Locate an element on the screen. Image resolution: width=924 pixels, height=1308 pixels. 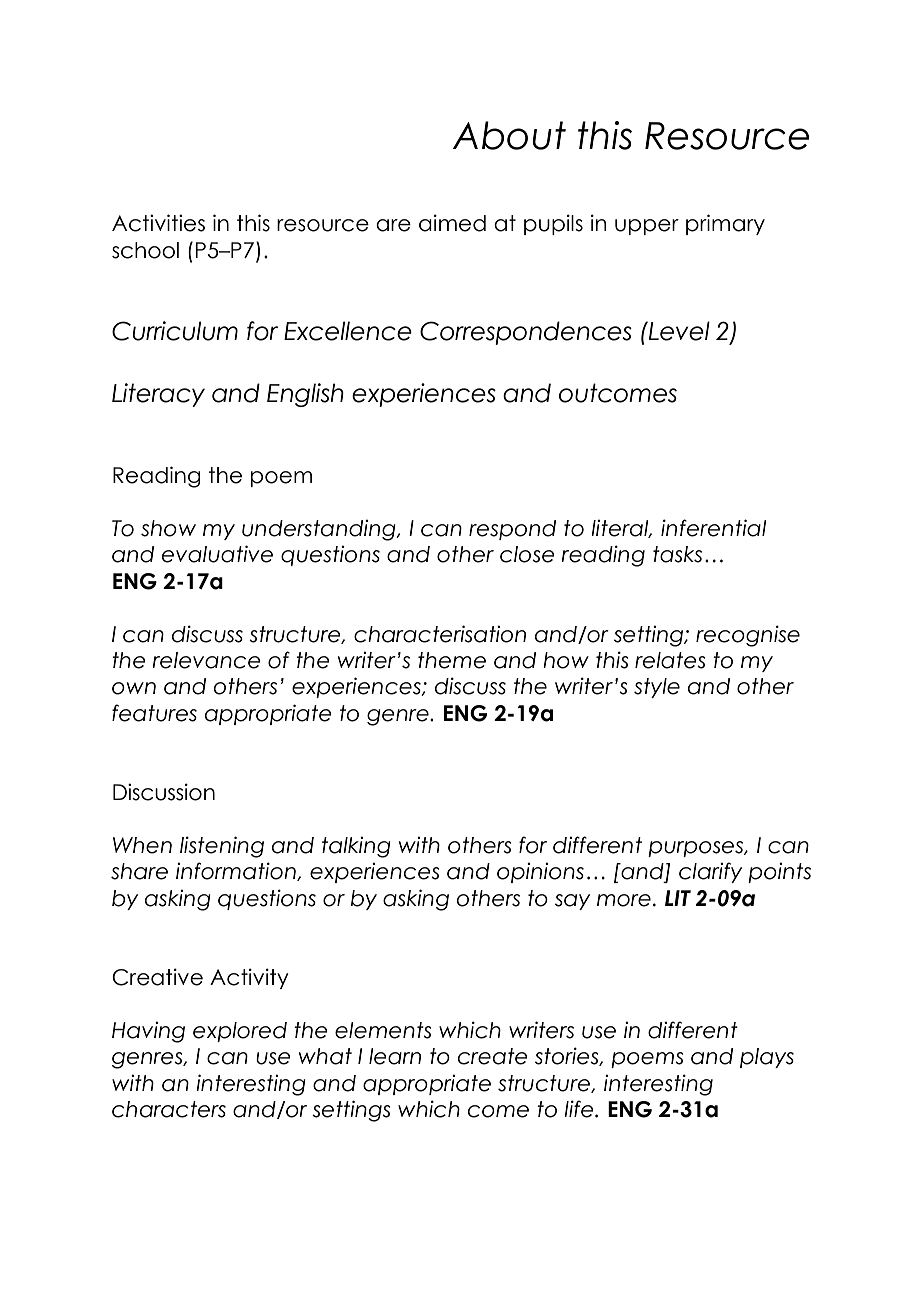
Activities is located at coordinates (158, 223).
